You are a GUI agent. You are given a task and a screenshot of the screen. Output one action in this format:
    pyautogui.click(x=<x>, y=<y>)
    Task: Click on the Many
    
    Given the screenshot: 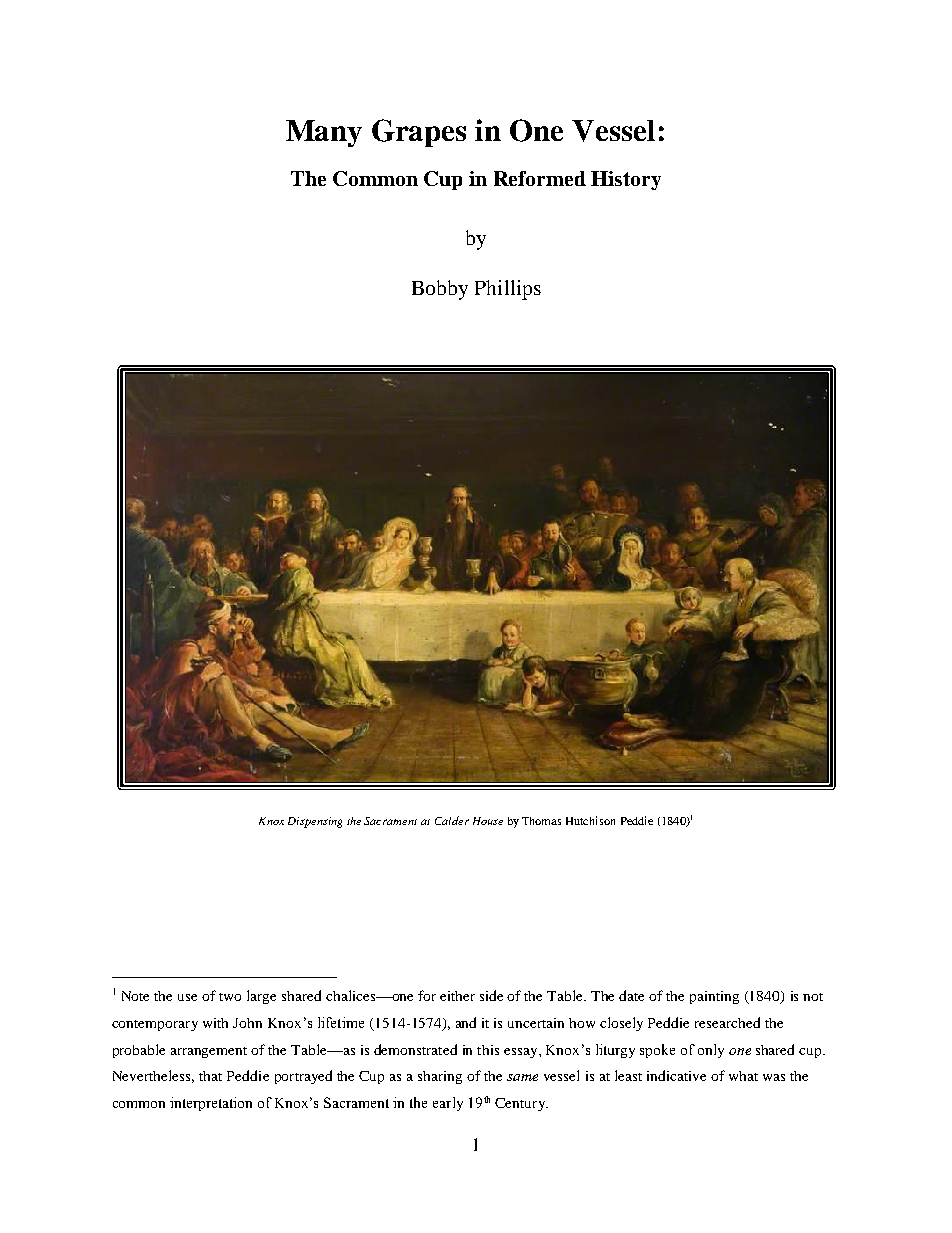 What is the action you would take?
    pyautogui.click(x=324, y=133)
